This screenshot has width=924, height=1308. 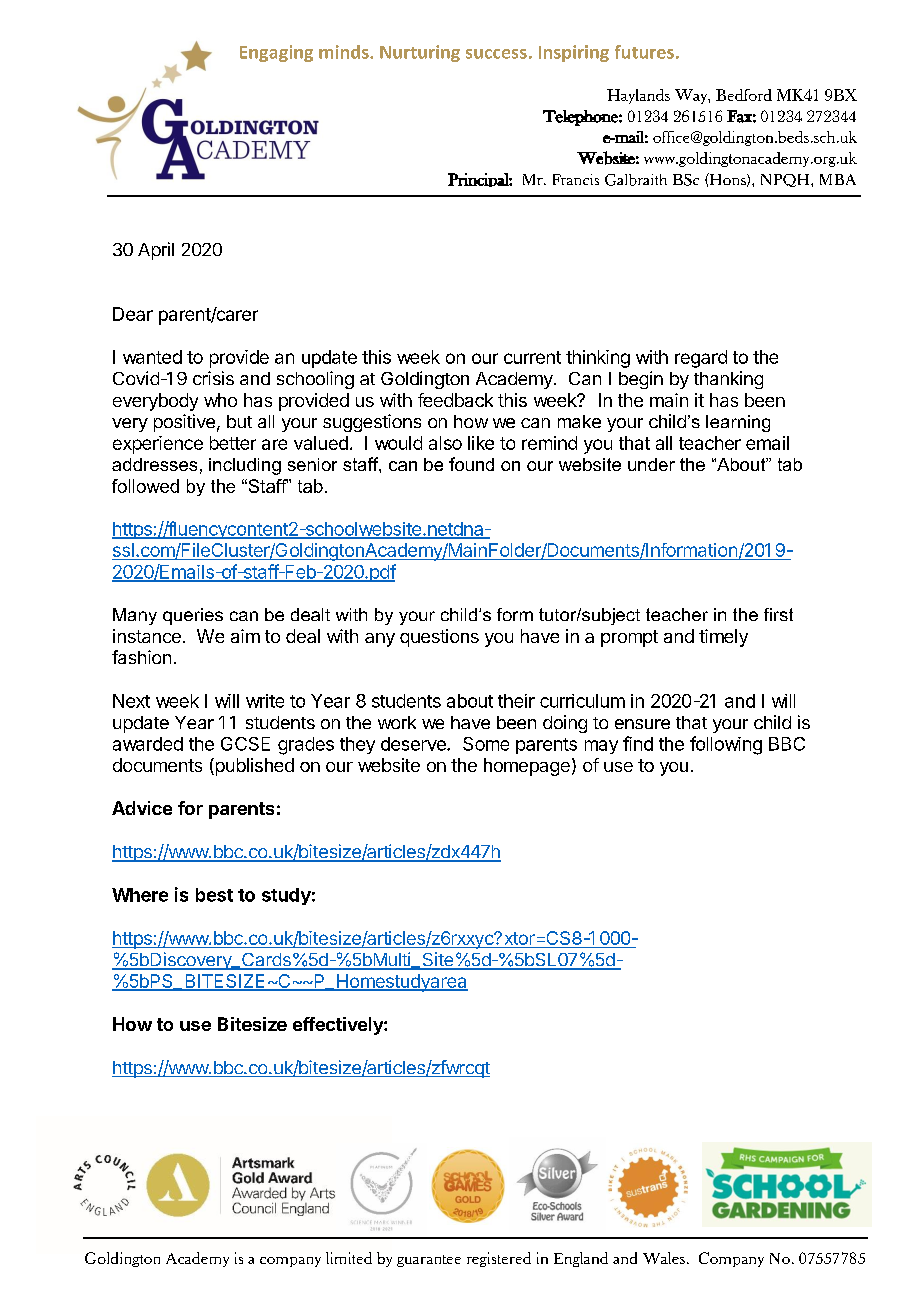 What do you see at coordinates (339, 1026) in the screenshot?
I see `effectively` at bounding box center [339, 1026].
